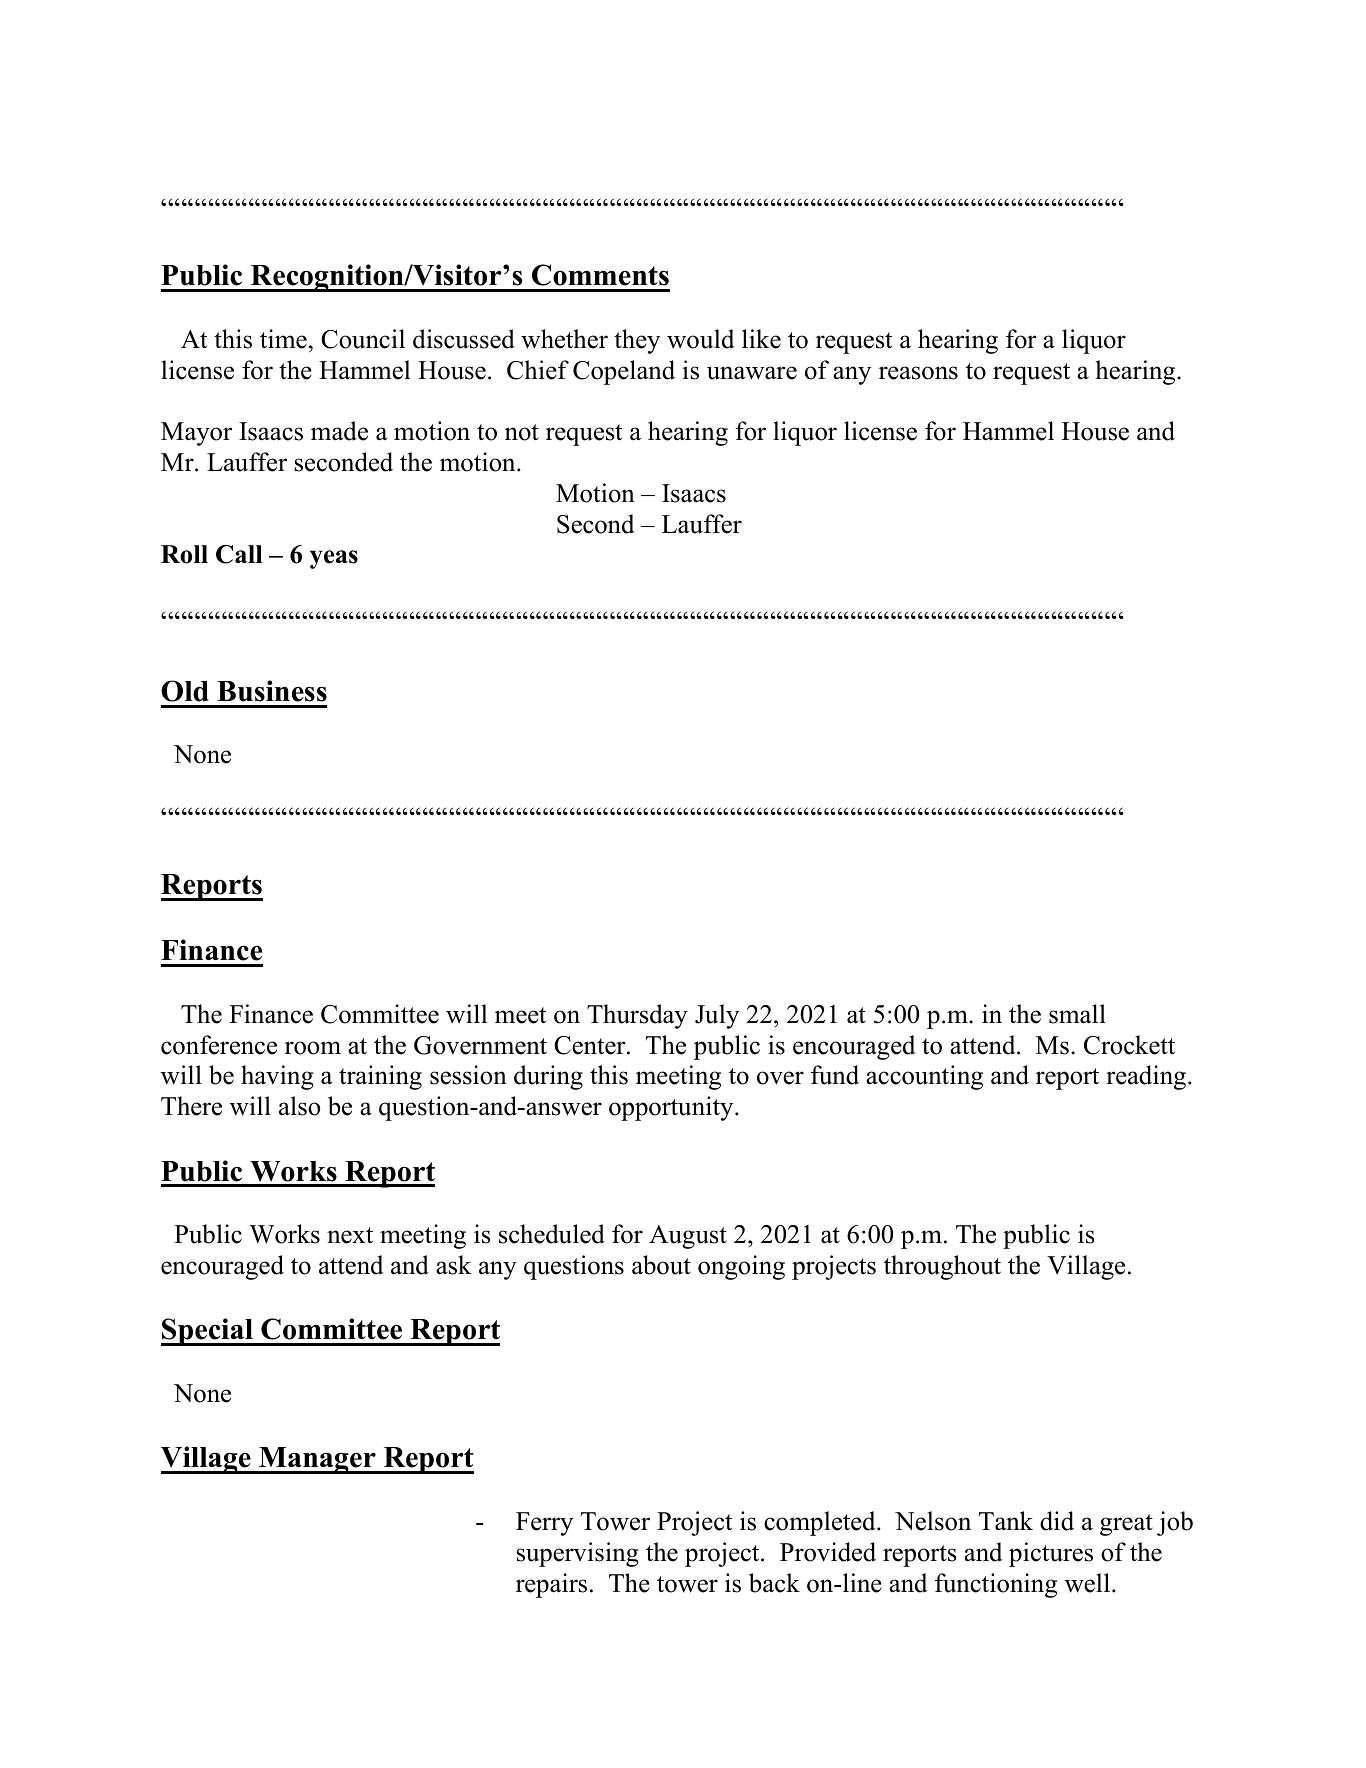 This screenshot has width=1366, height=1768. What do you see at coordinates (284, 339) in the screenshot?
I see `time` at bounding box center [284, 339].
